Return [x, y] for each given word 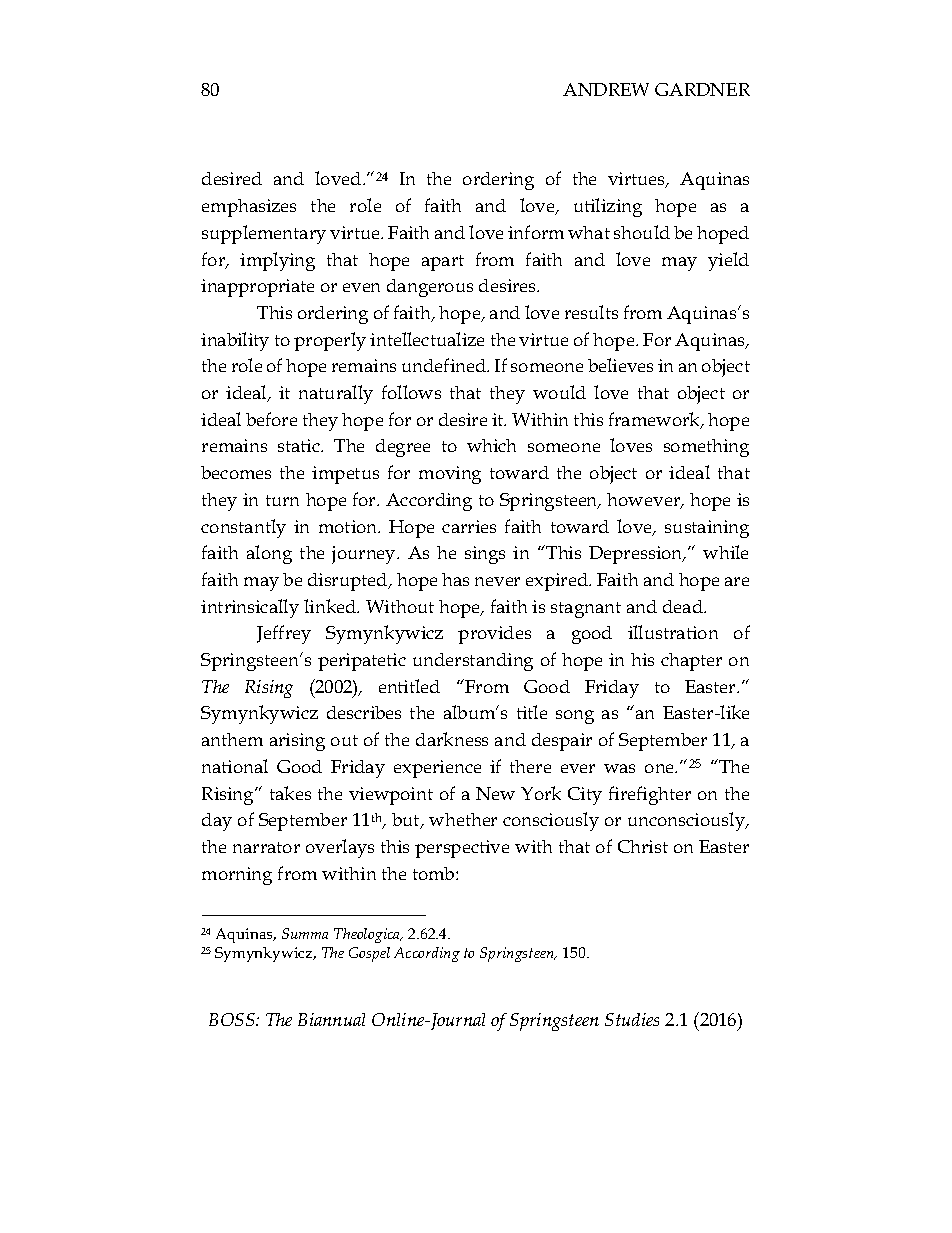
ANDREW [606, 89]
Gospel [369, 954]
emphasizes [249, 208]
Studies [632, 1019]
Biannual [331, 1019]
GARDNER [702, 89]
